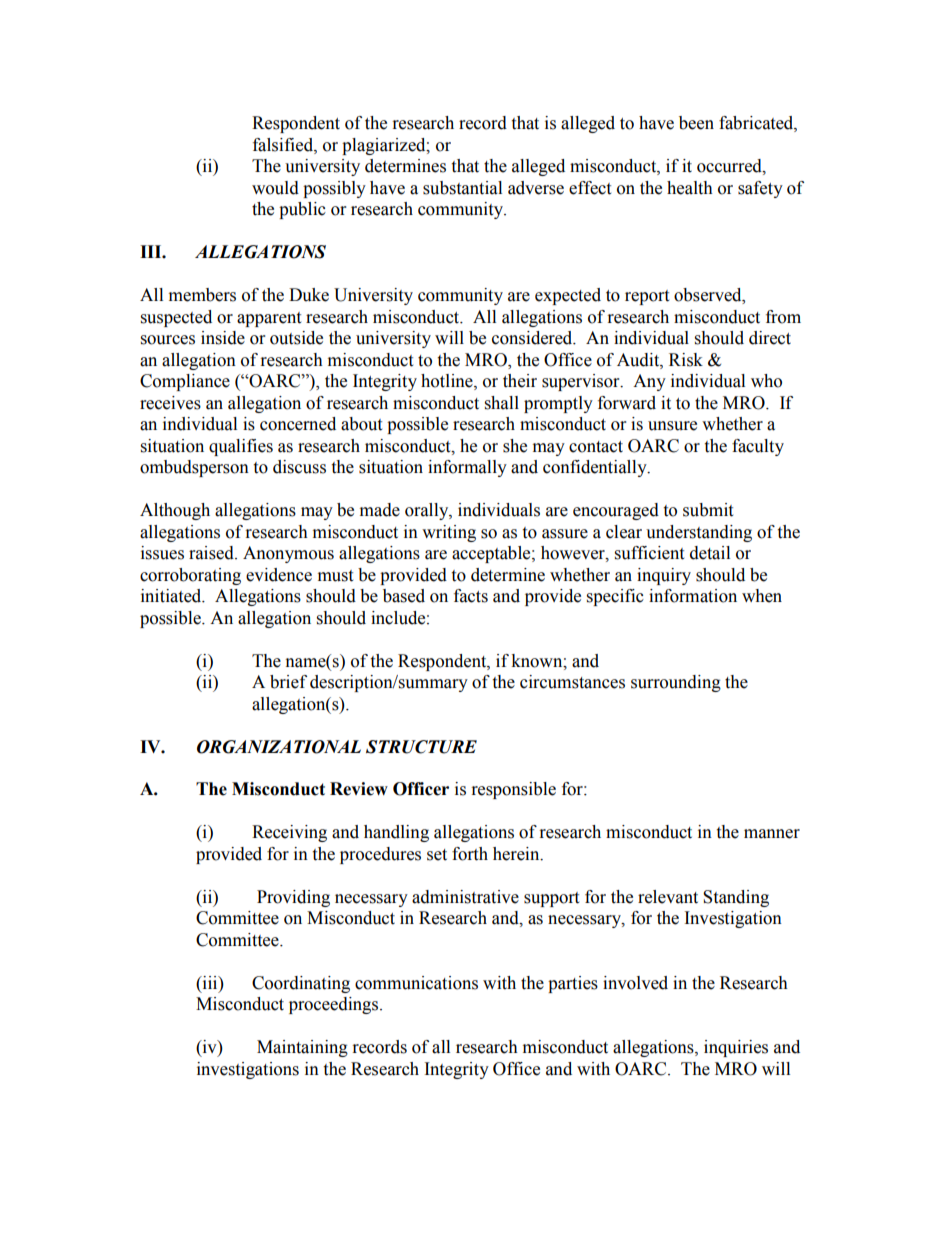 The width and height of the screenshot is (952, 1233). I want to click on informally, so click(467, 468).
